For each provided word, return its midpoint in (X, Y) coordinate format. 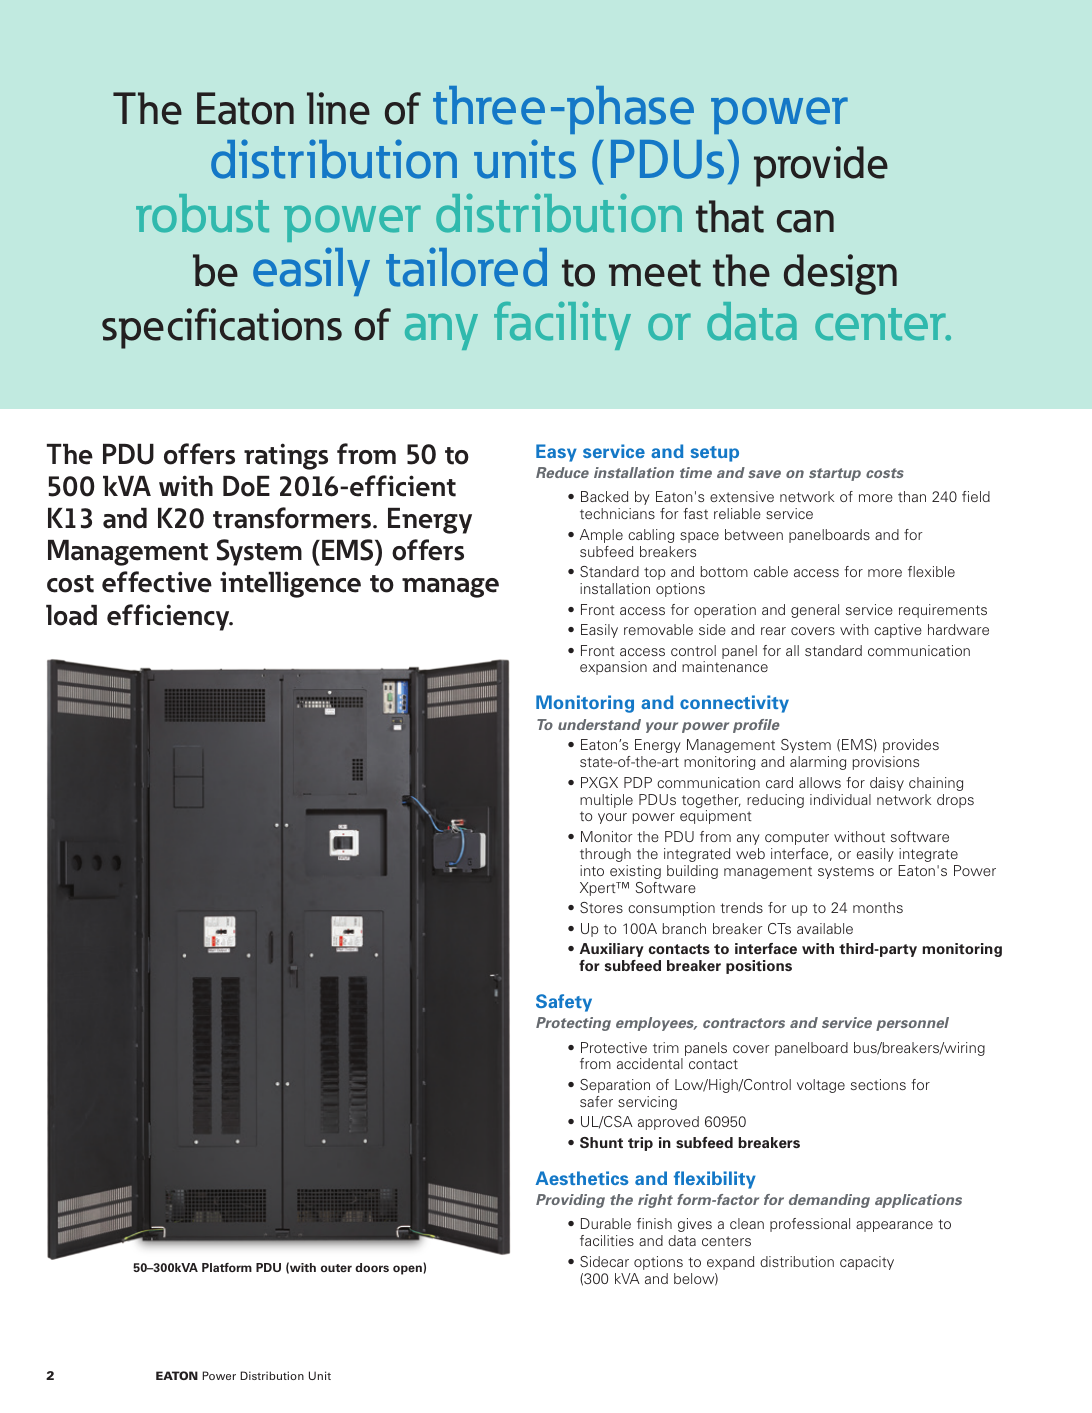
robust (202, 213)
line (338, 108)
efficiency (169, 617)
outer (336, 1268)
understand (599, 724)
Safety (564, 1003)
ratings (286, 456)
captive (898, 631)
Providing (570, 1201)
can (805, 221)
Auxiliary (612, 950)
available (825, 928)
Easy (556, 453)
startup (835, 474)
